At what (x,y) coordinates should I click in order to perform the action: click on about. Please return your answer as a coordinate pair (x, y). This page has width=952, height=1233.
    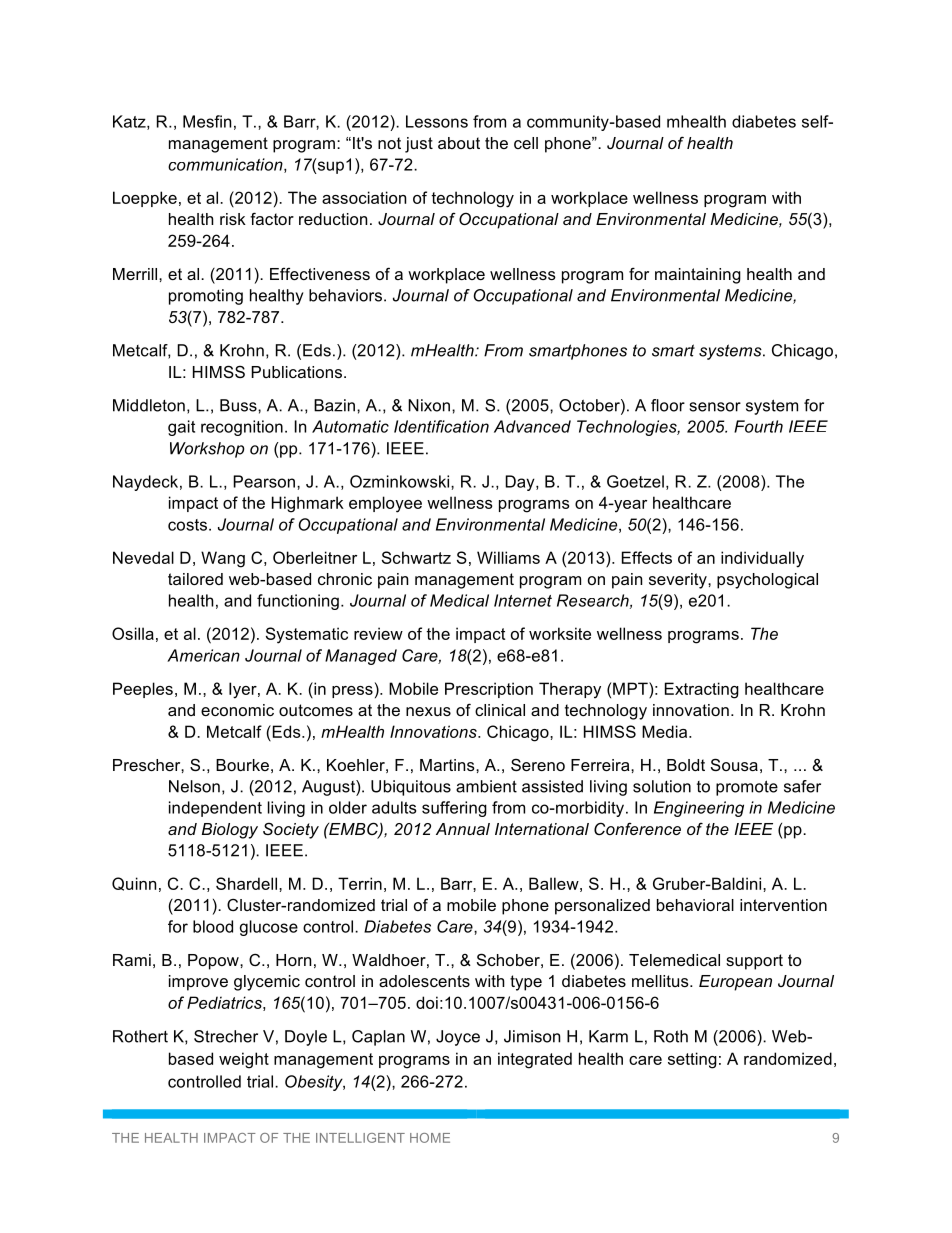
    Looking at the image, I should click on (459, 143).
